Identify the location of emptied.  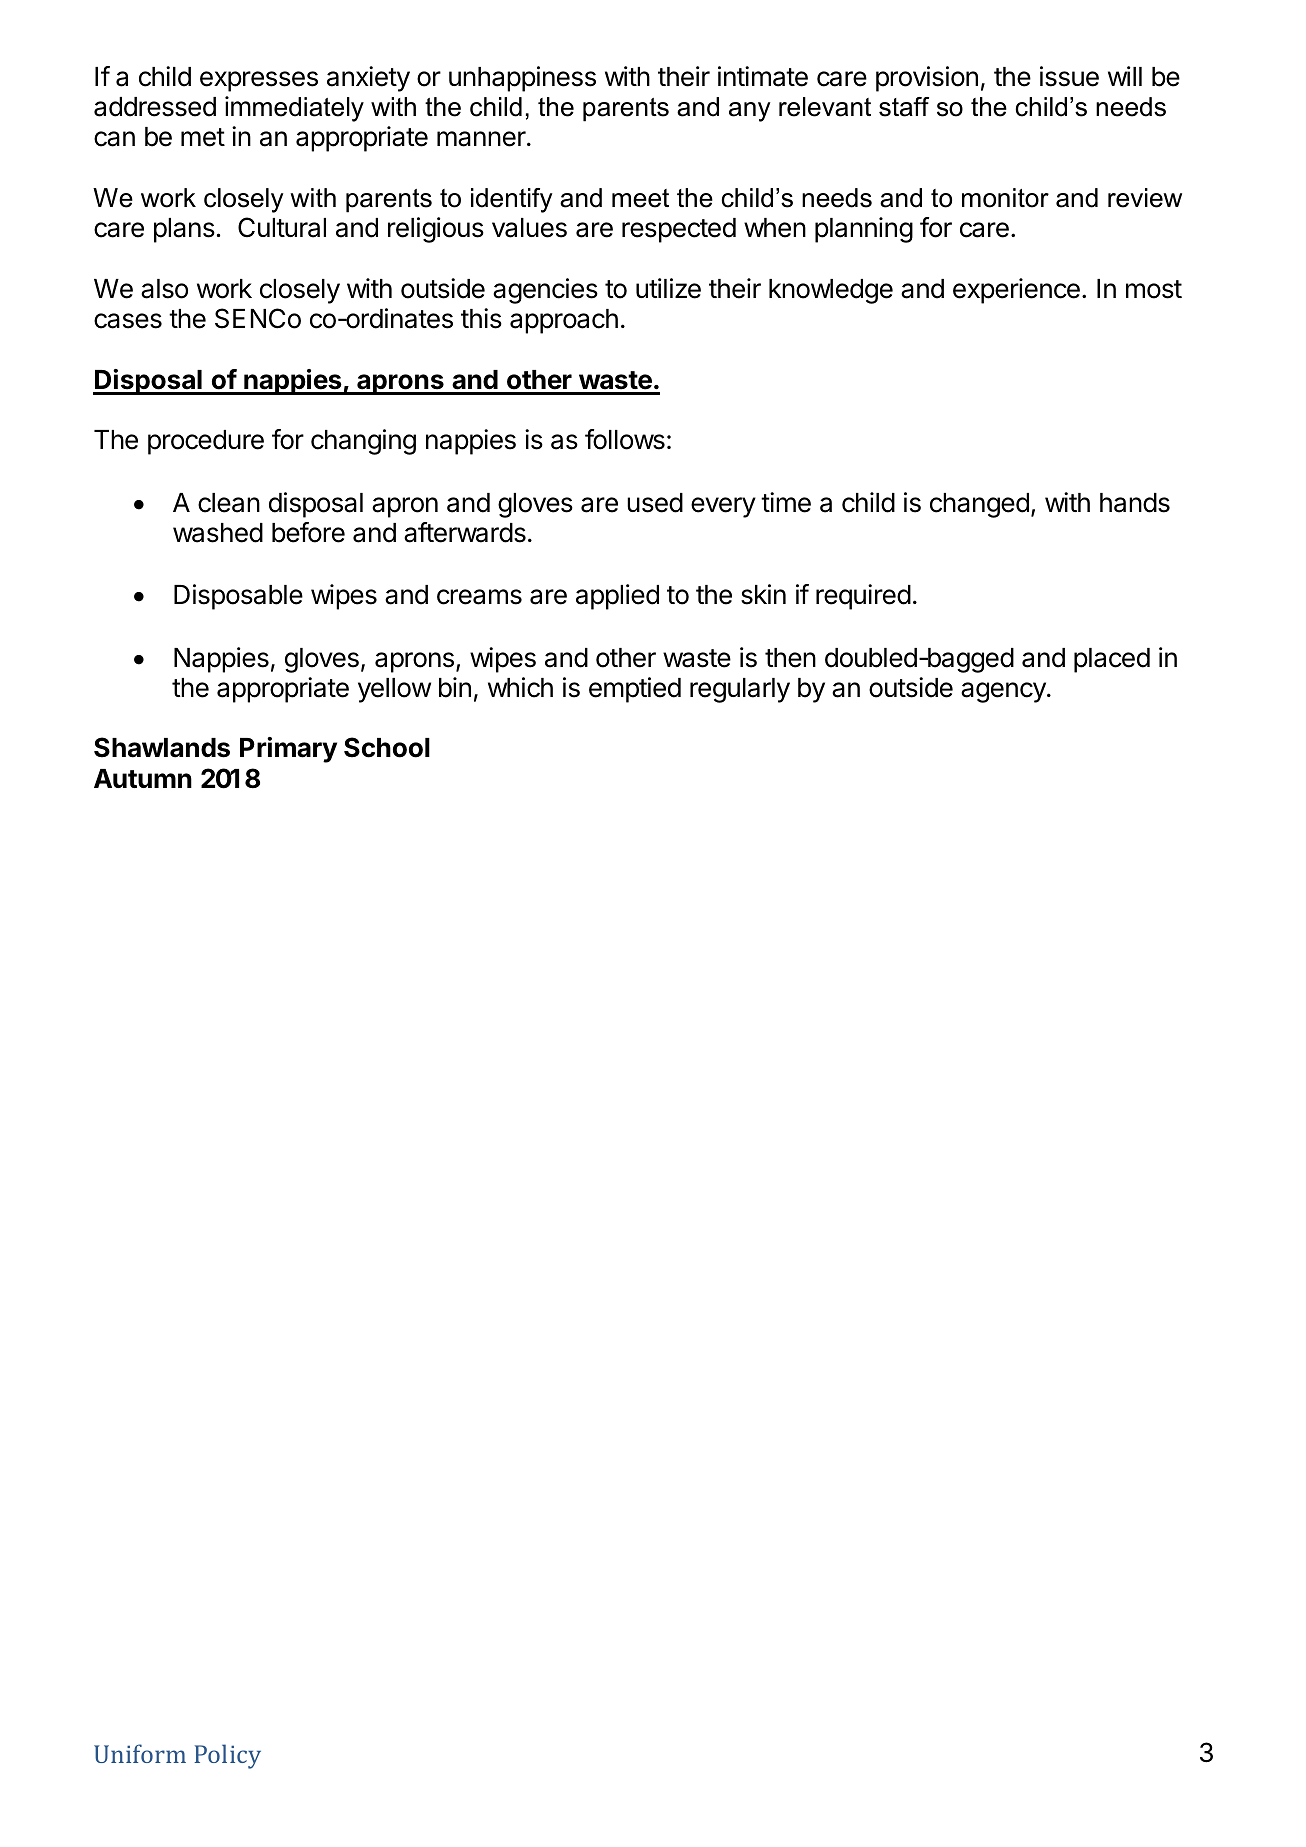
(635, 690).
